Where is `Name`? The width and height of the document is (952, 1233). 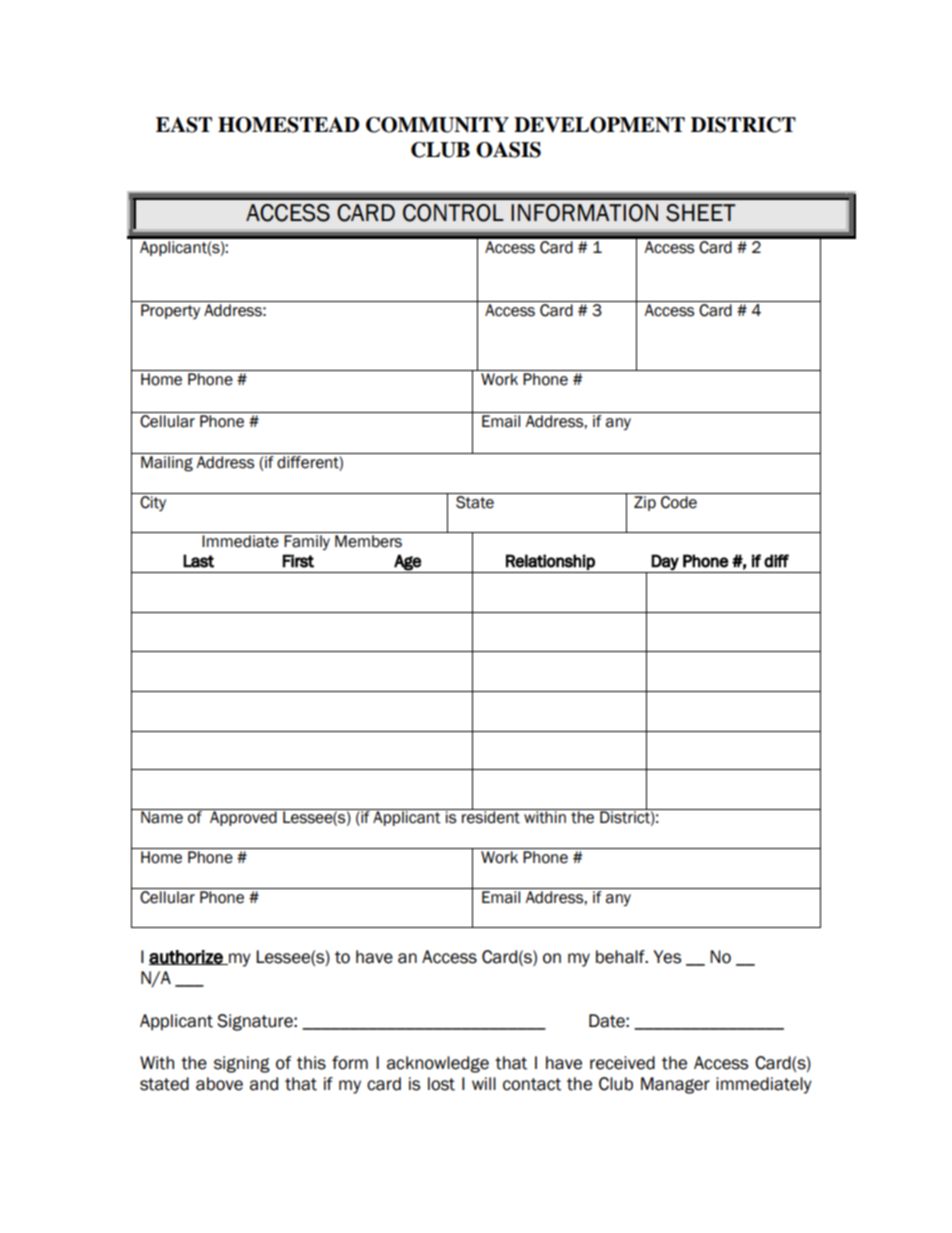 Name is located at coordinates (162, 816).
